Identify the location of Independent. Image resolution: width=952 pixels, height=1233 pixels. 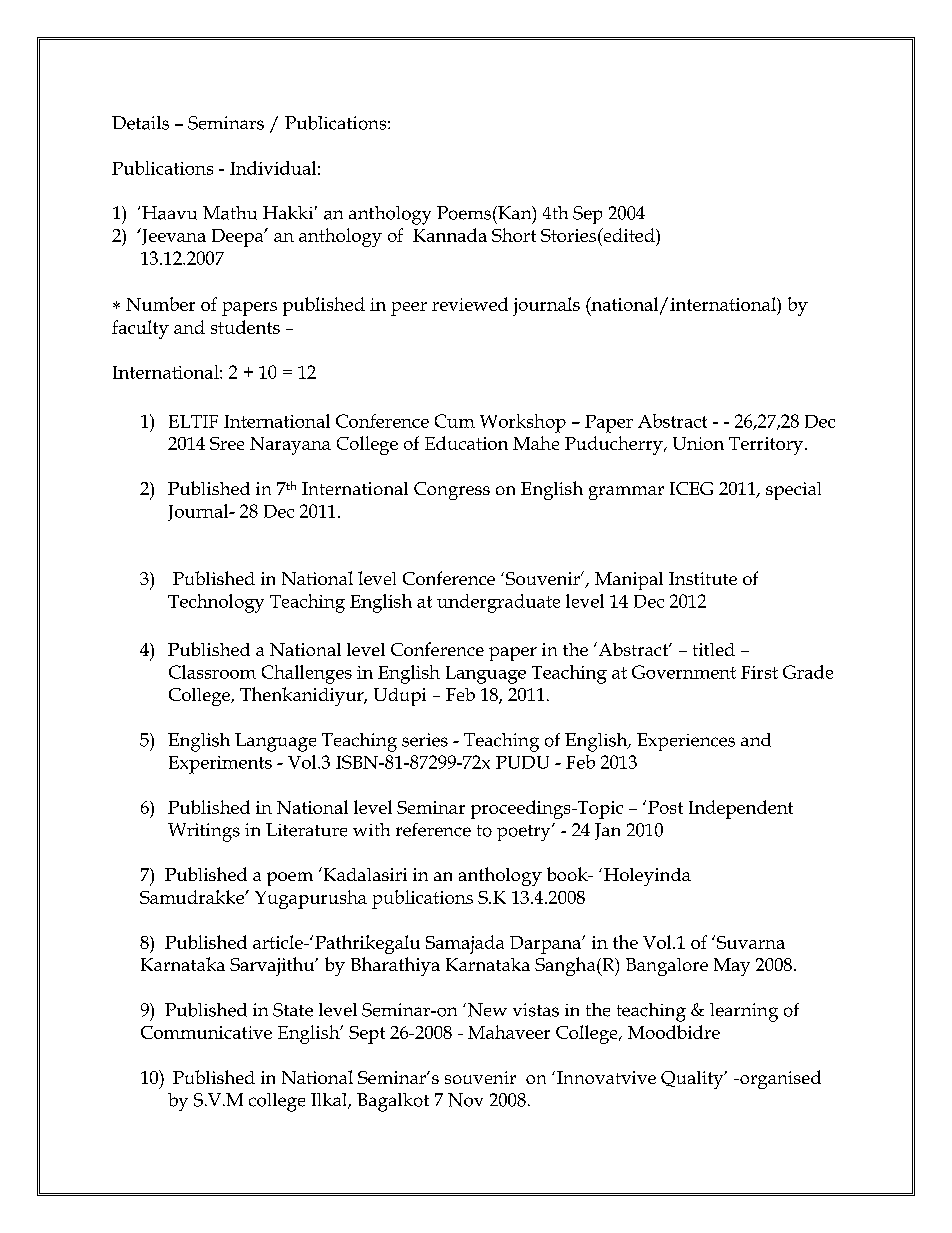
(741, 809).
